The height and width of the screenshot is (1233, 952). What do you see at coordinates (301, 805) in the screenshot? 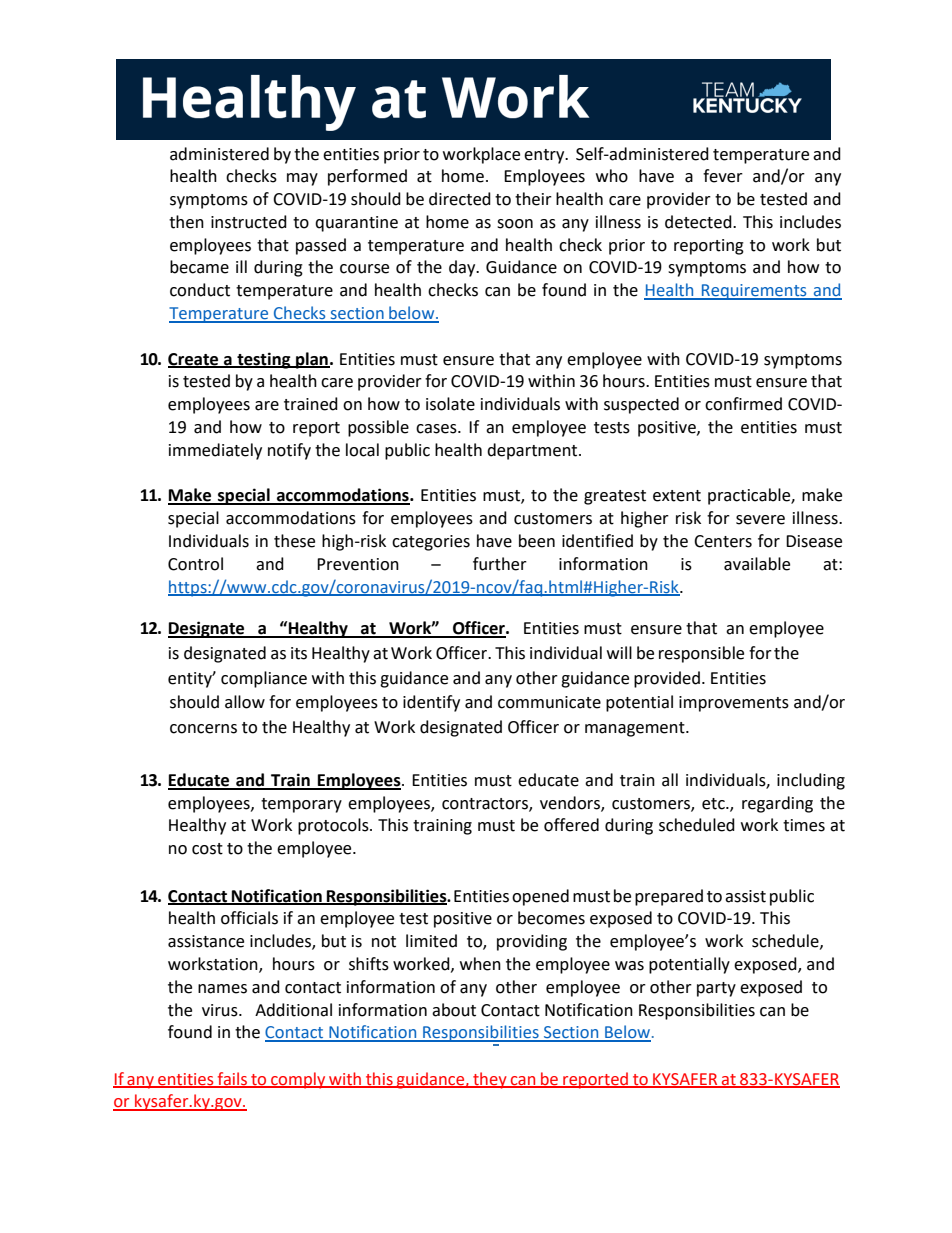
I see `temporary` at bounding box center [301, 805].
